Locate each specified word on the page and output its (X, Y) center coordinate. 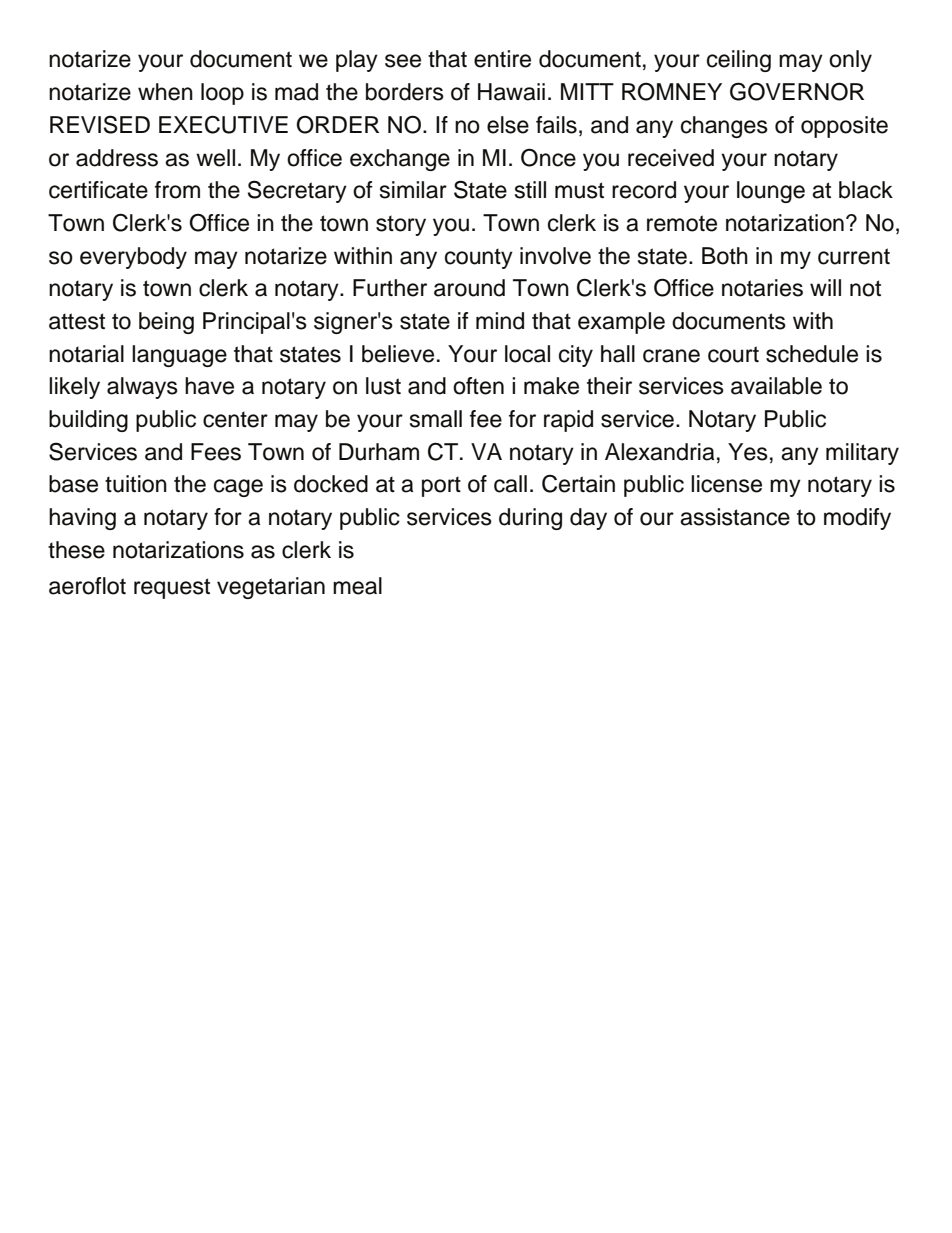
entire (502, 59)
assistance (735, 517)
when (165, 92)
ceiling (739, 61)
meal (357, 586)
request (172, 588)
